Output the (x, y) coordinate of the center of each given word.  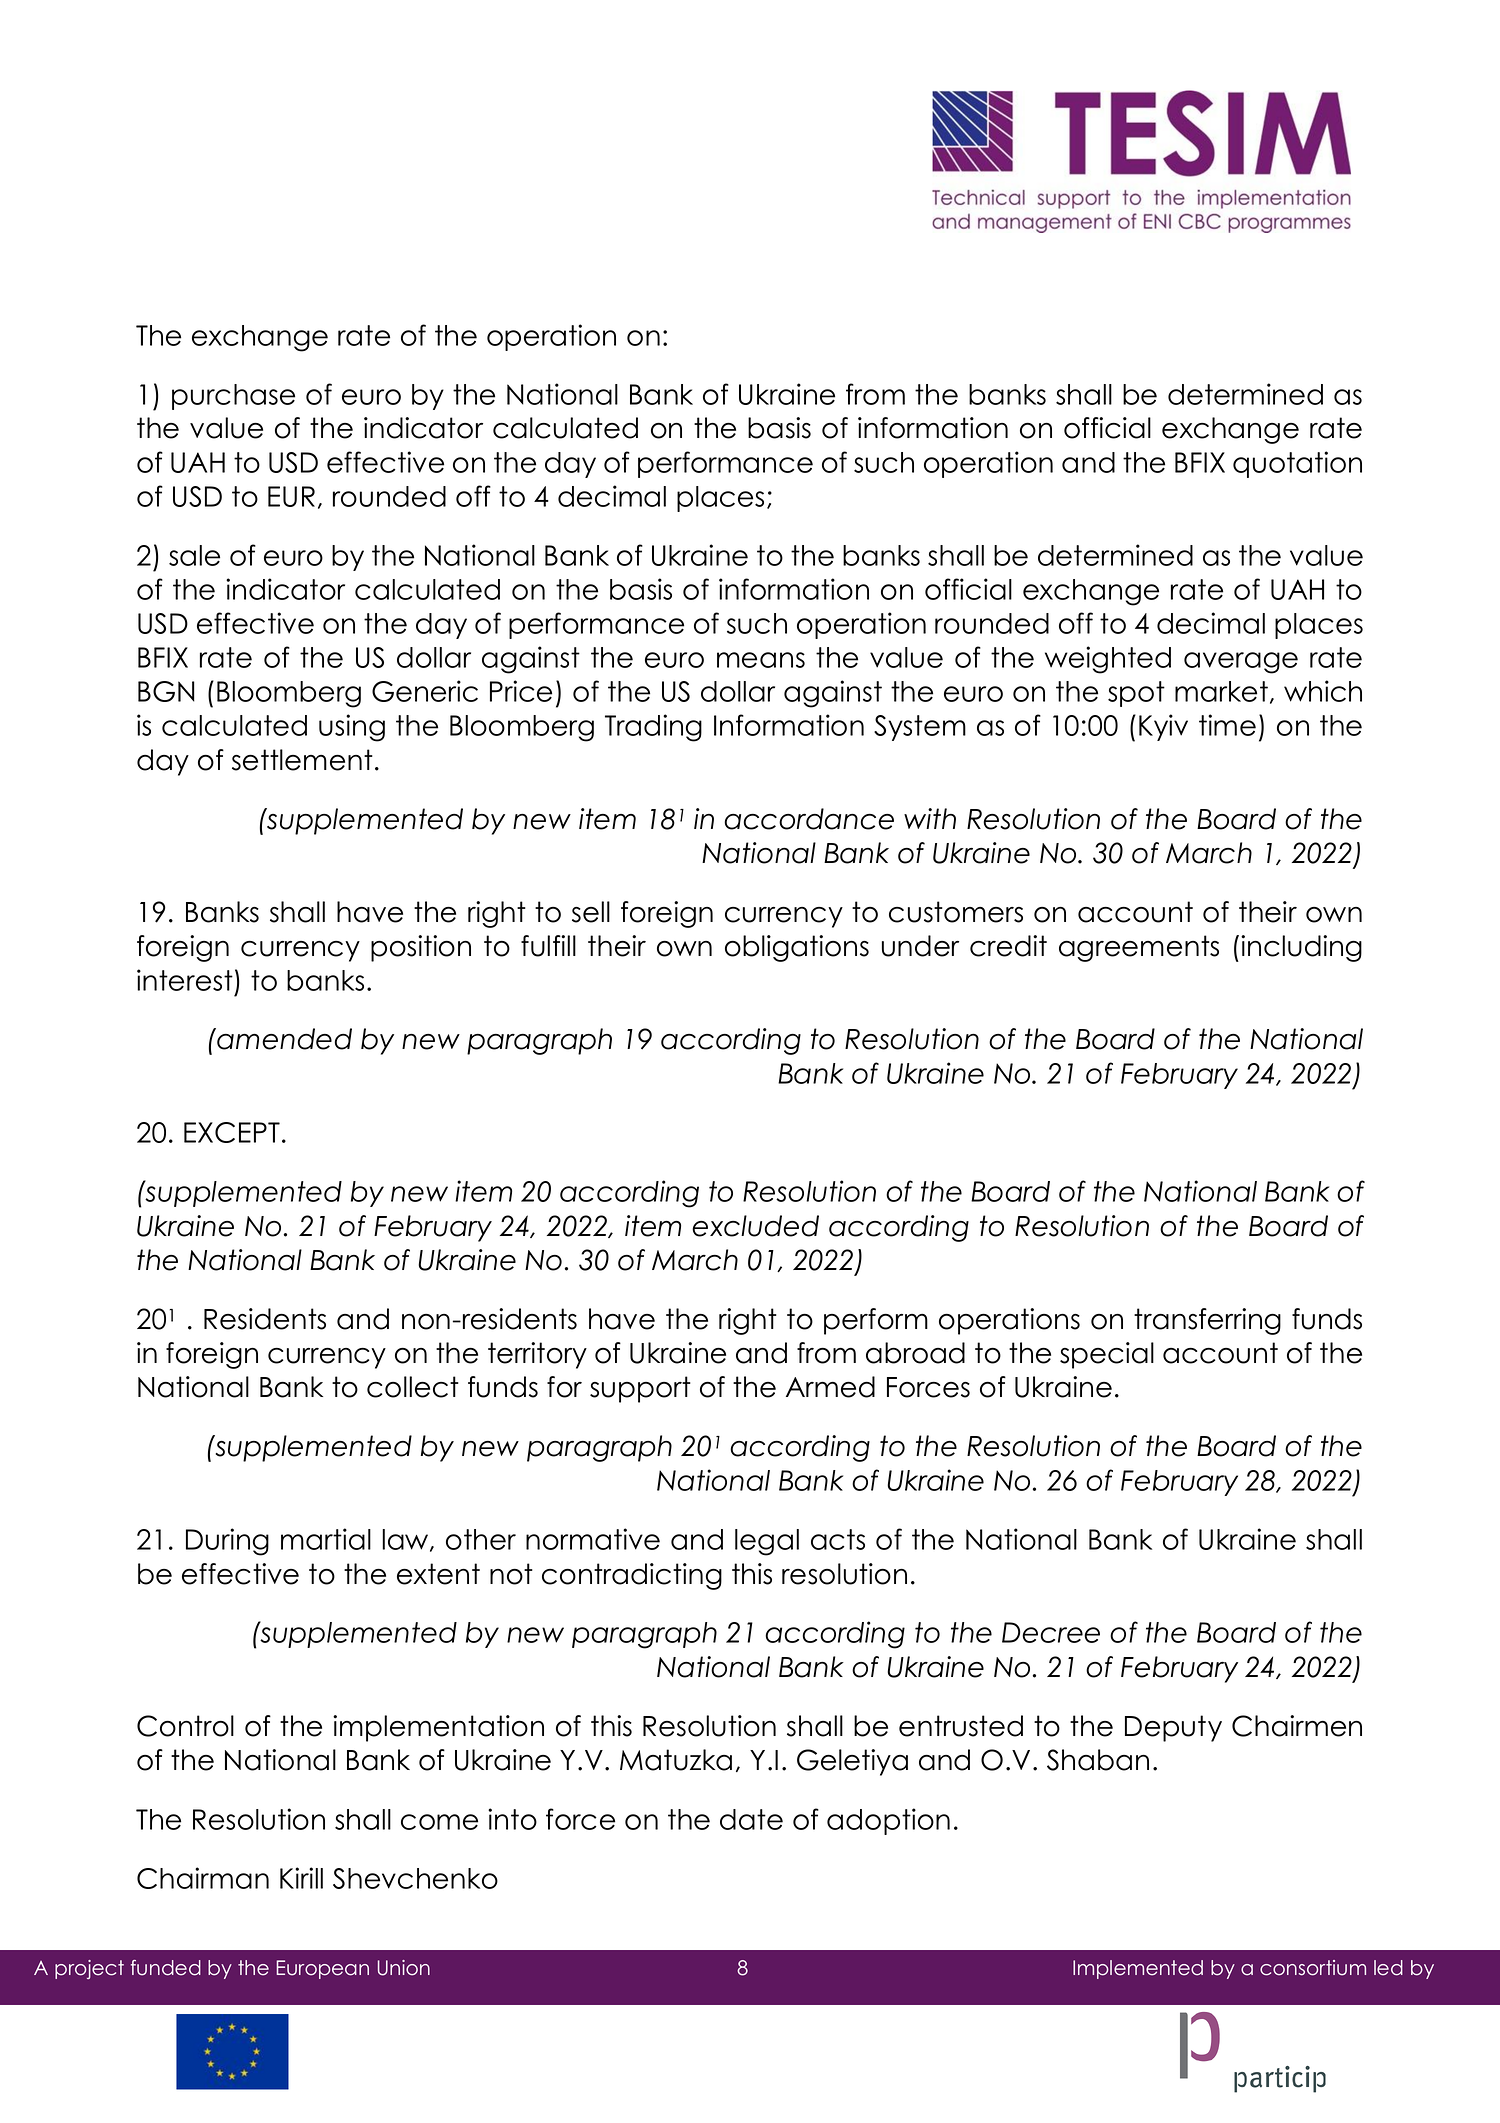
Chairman (203, 1878)
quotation (1297, 464)
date (751, 1819)
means (761, 660)
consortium (1313, 1968)
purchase (233, 397)
